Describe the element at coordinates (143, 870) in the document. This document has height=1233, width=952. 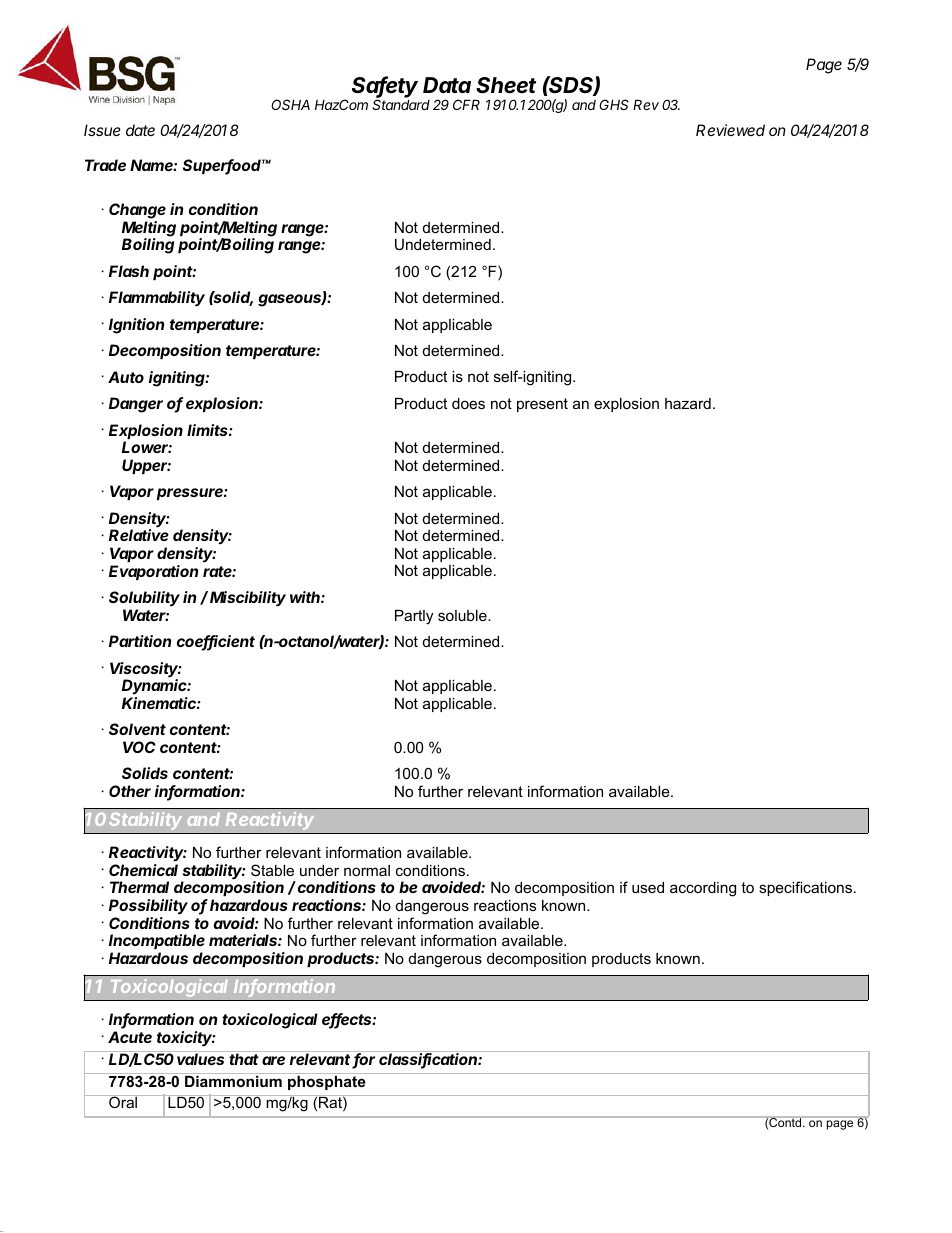
I see `Chemical` at that location.
